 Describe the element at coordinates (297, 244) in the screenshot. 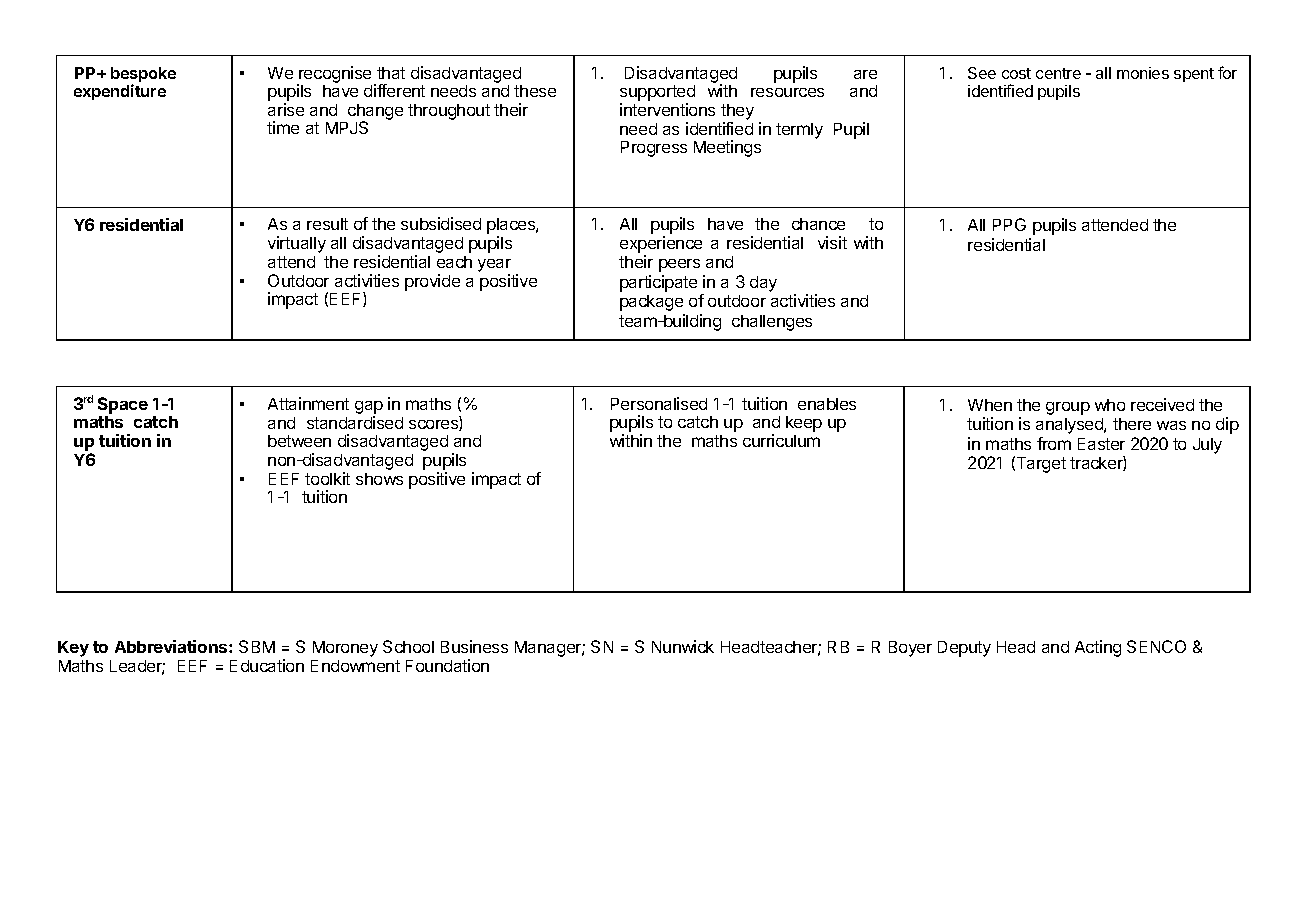

I see `virtually` at that location.
